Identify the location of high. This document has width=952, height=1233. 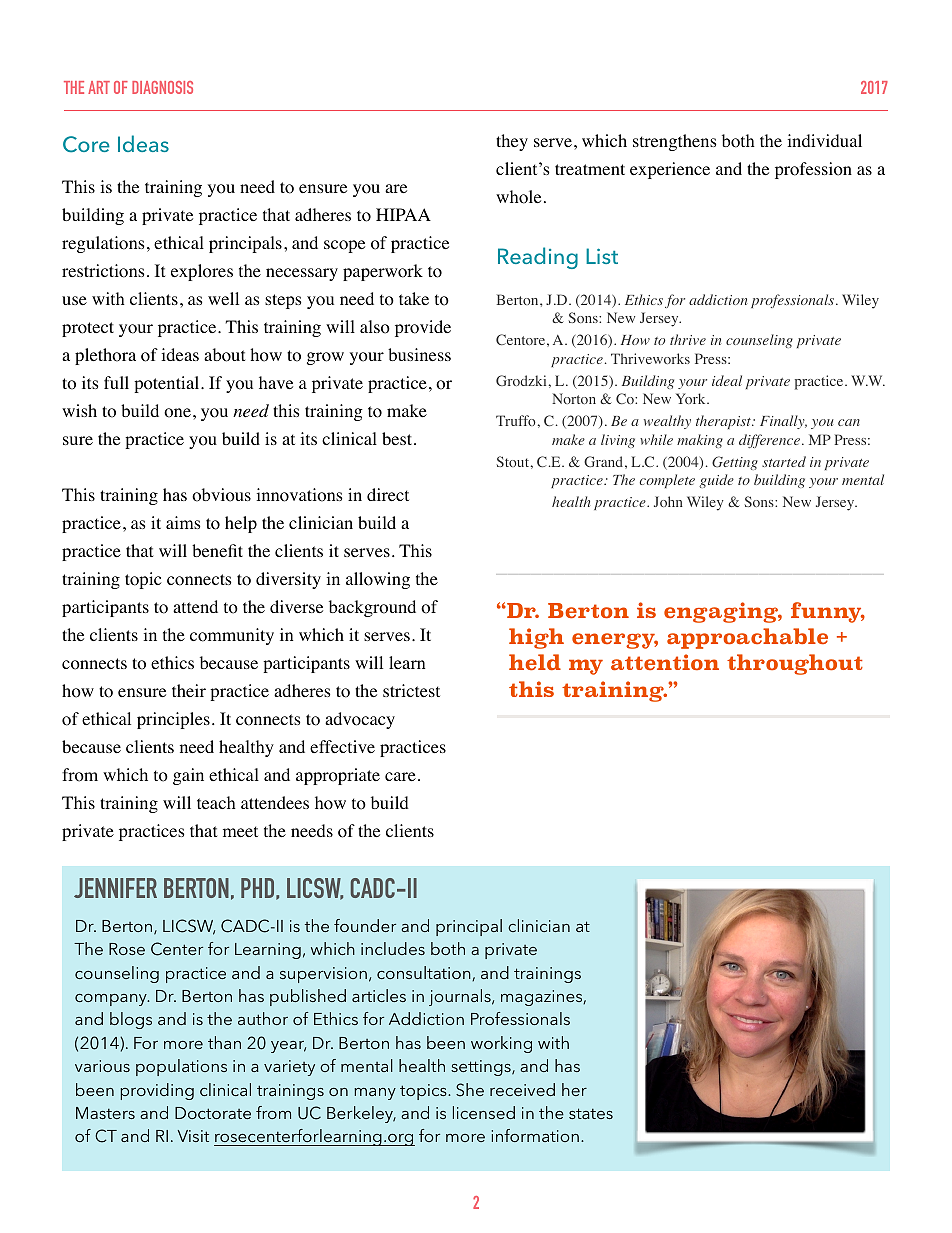
(536, 638).
